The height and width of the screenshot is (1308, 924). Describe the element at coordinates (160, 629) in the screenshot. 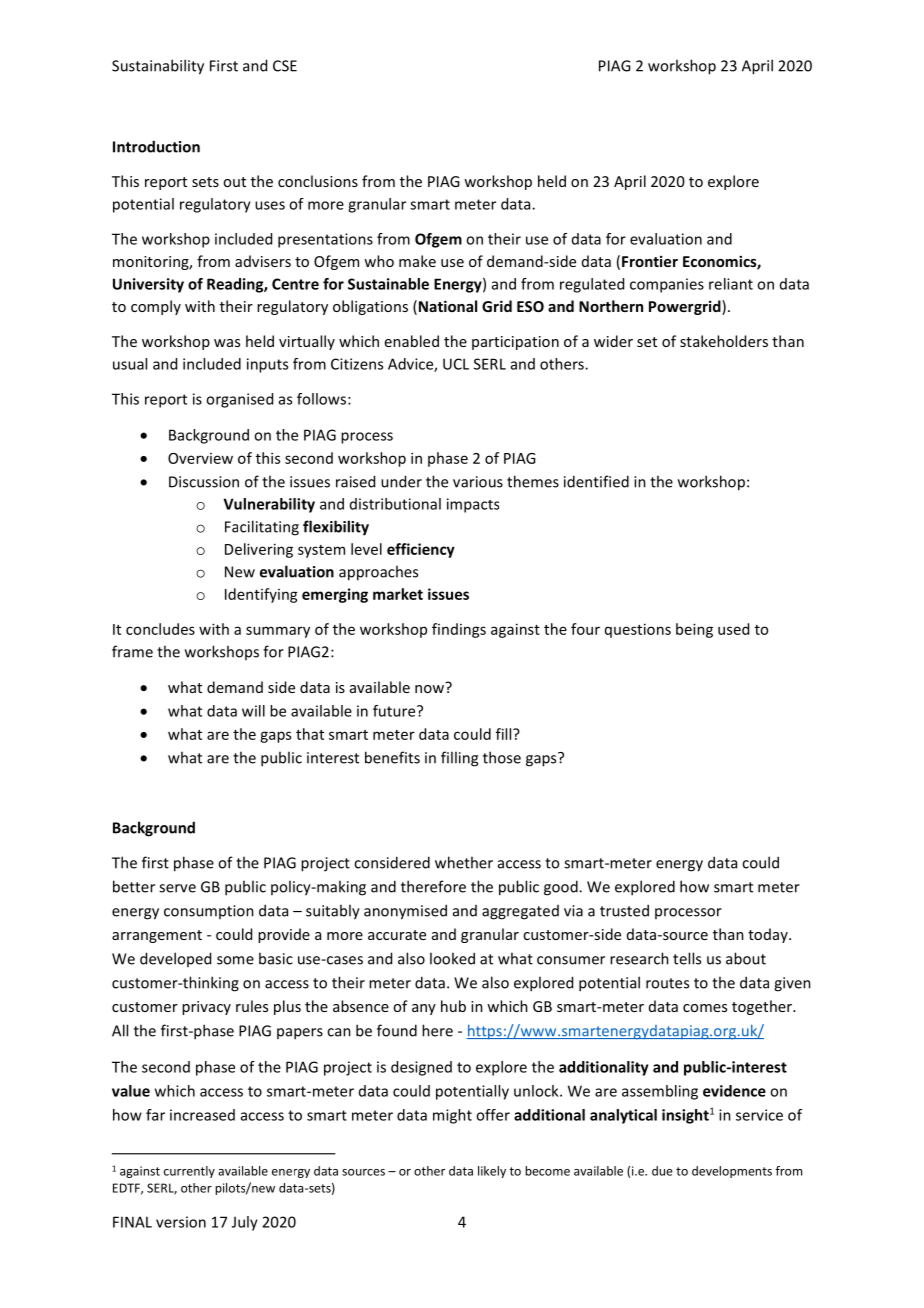

I see `concludes` at that location.
